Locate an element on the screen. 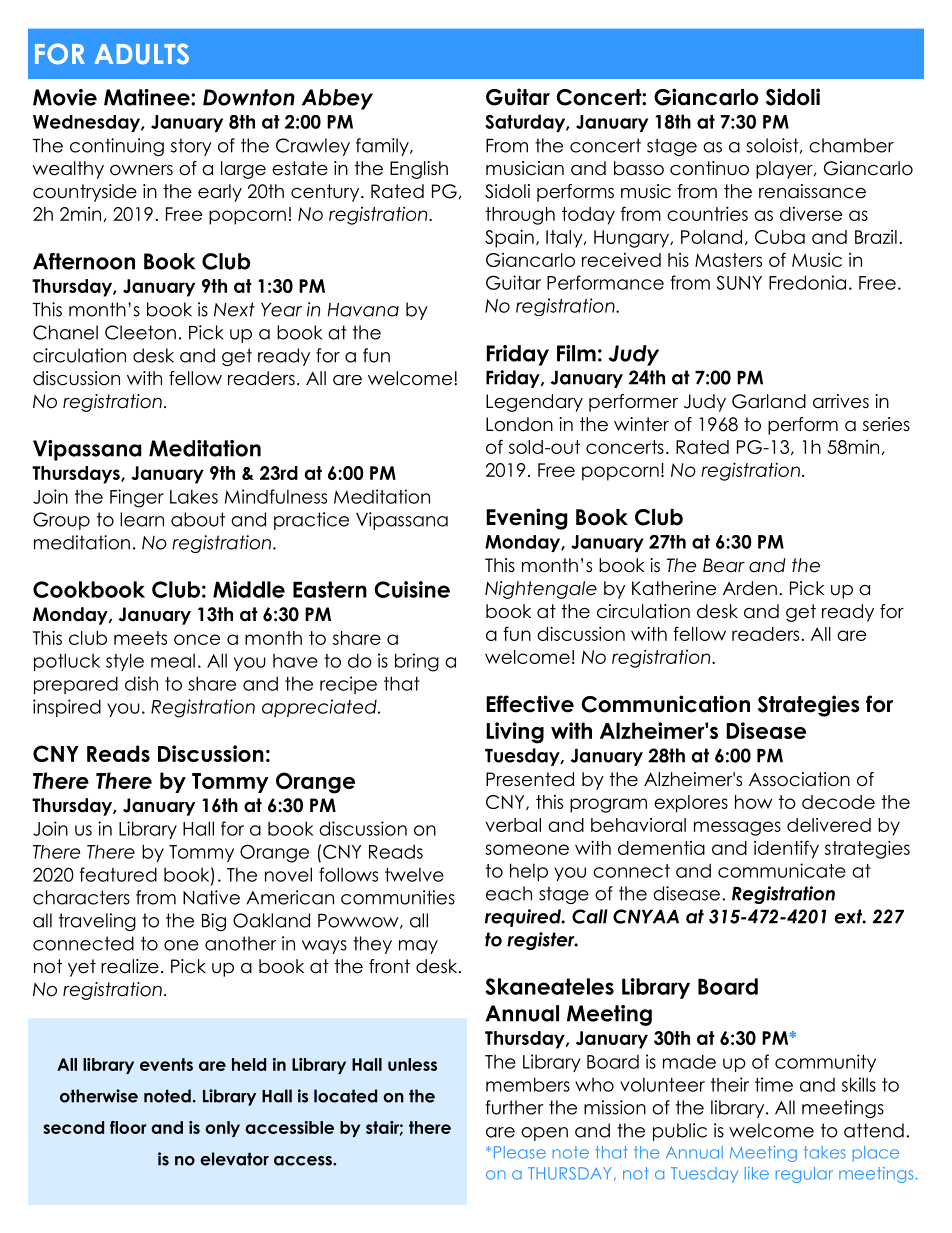 The image size is (952, 1233). London is located at coordinates (519, 424).
